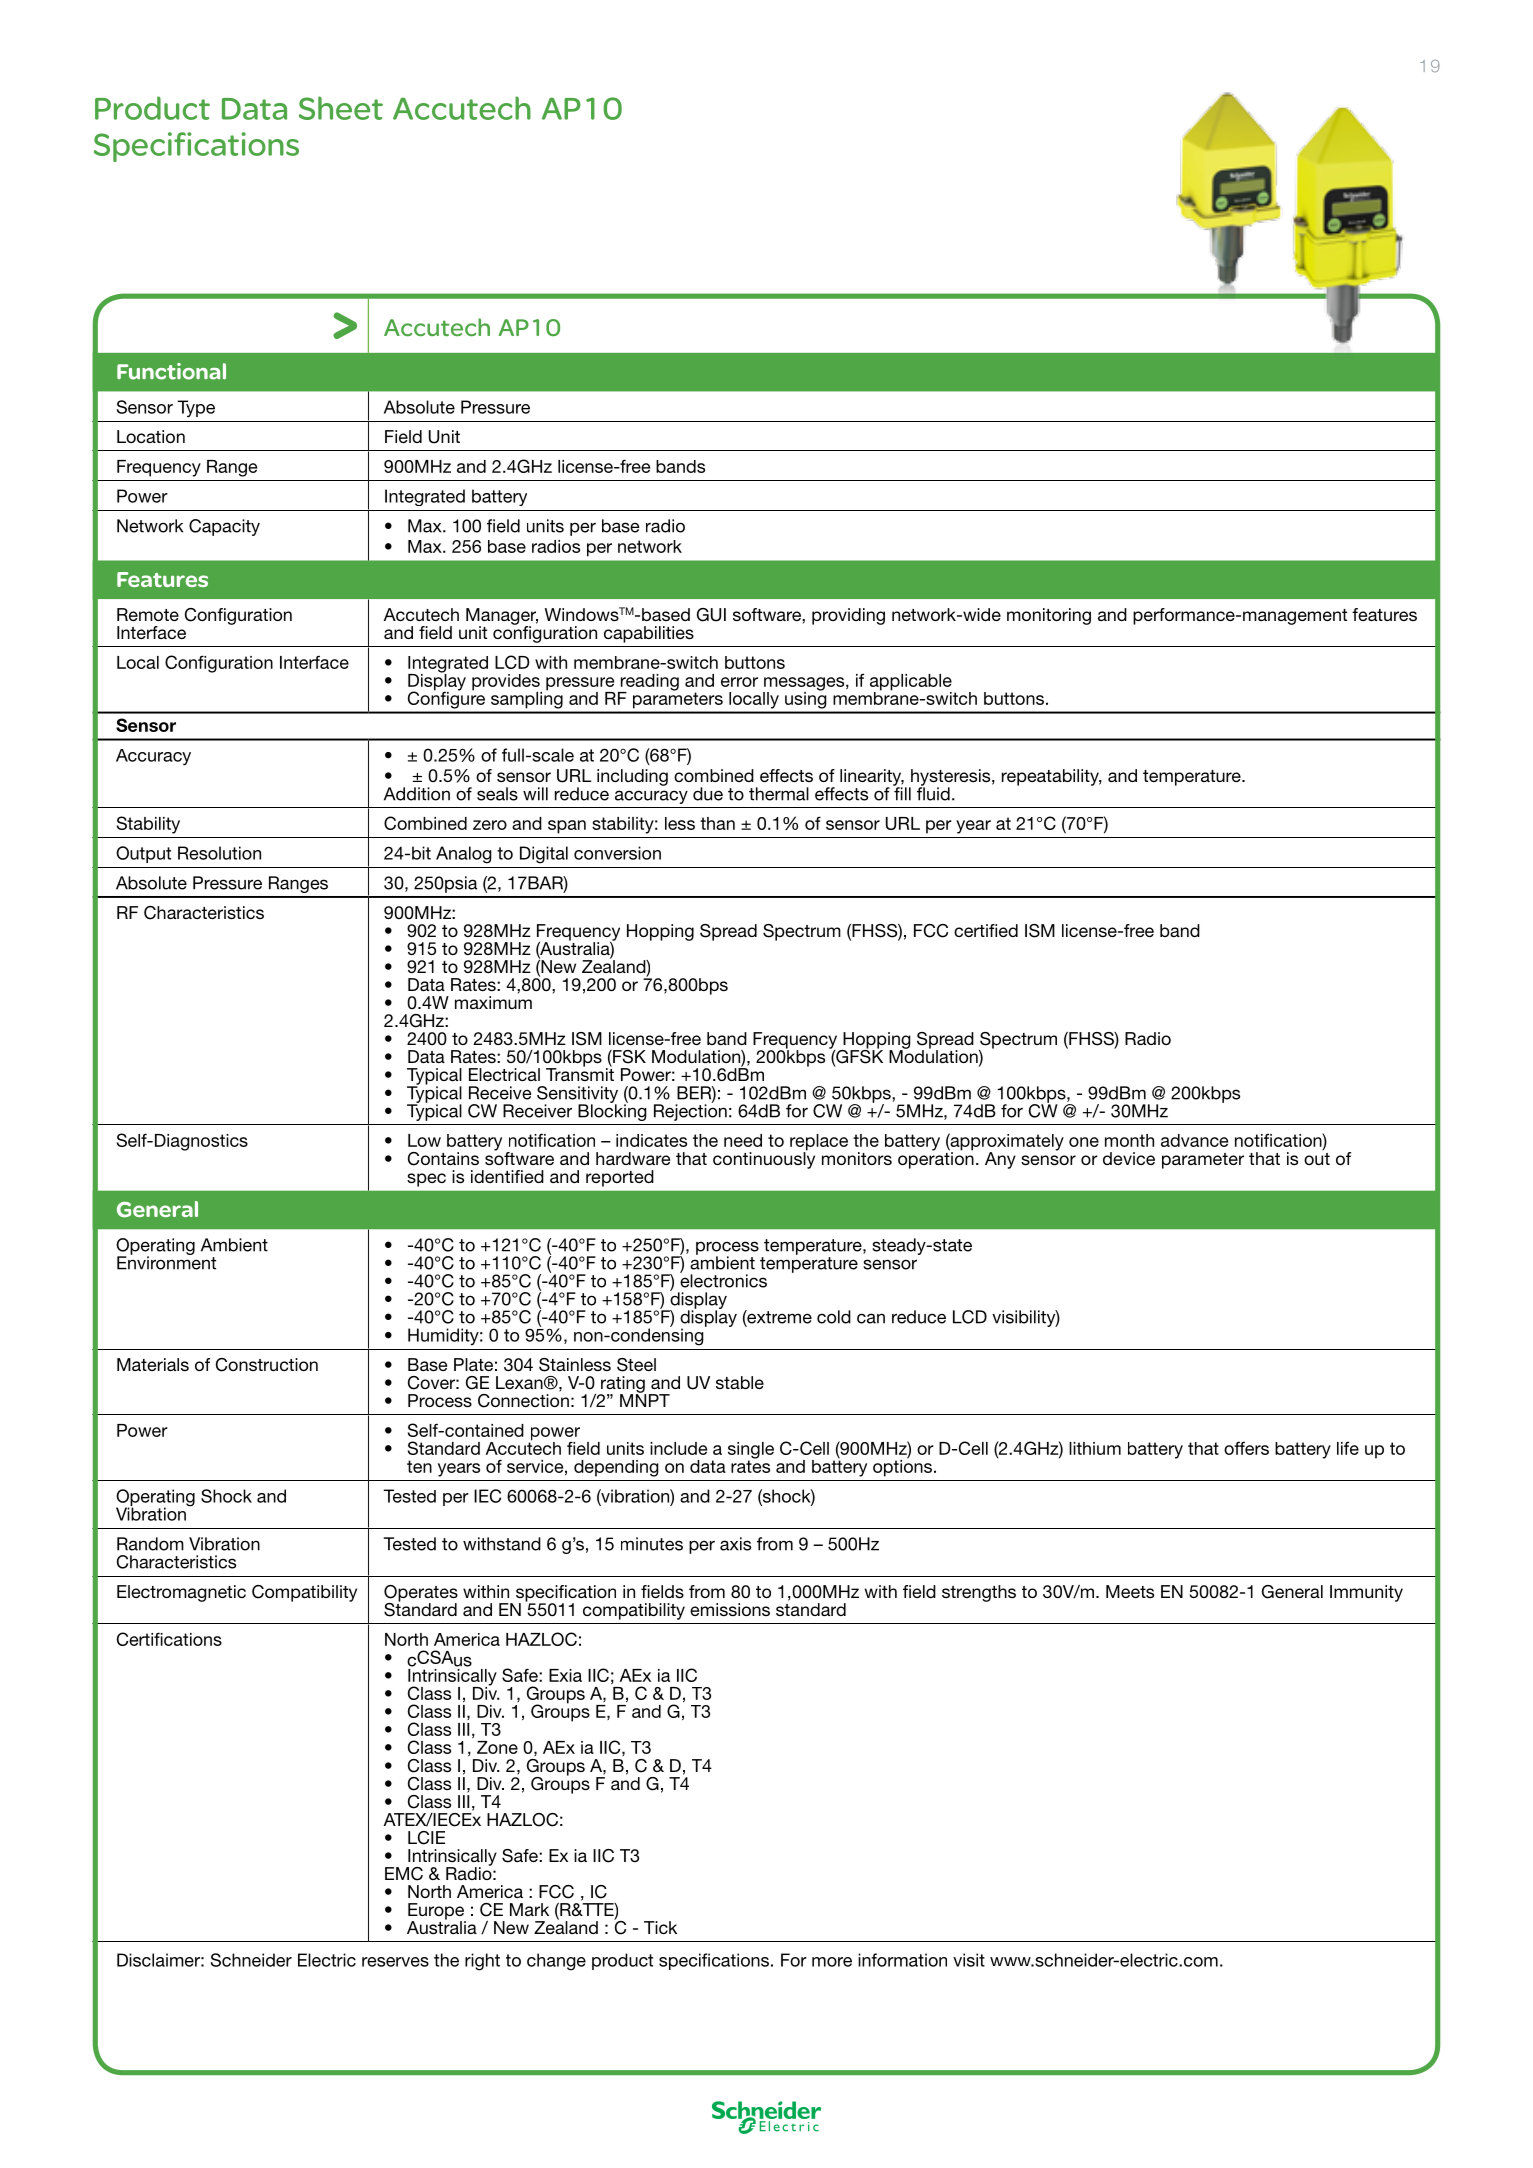  Describe the element at coordinates (1049, 616) in the screenshot. I see `monitoring` at that location.
